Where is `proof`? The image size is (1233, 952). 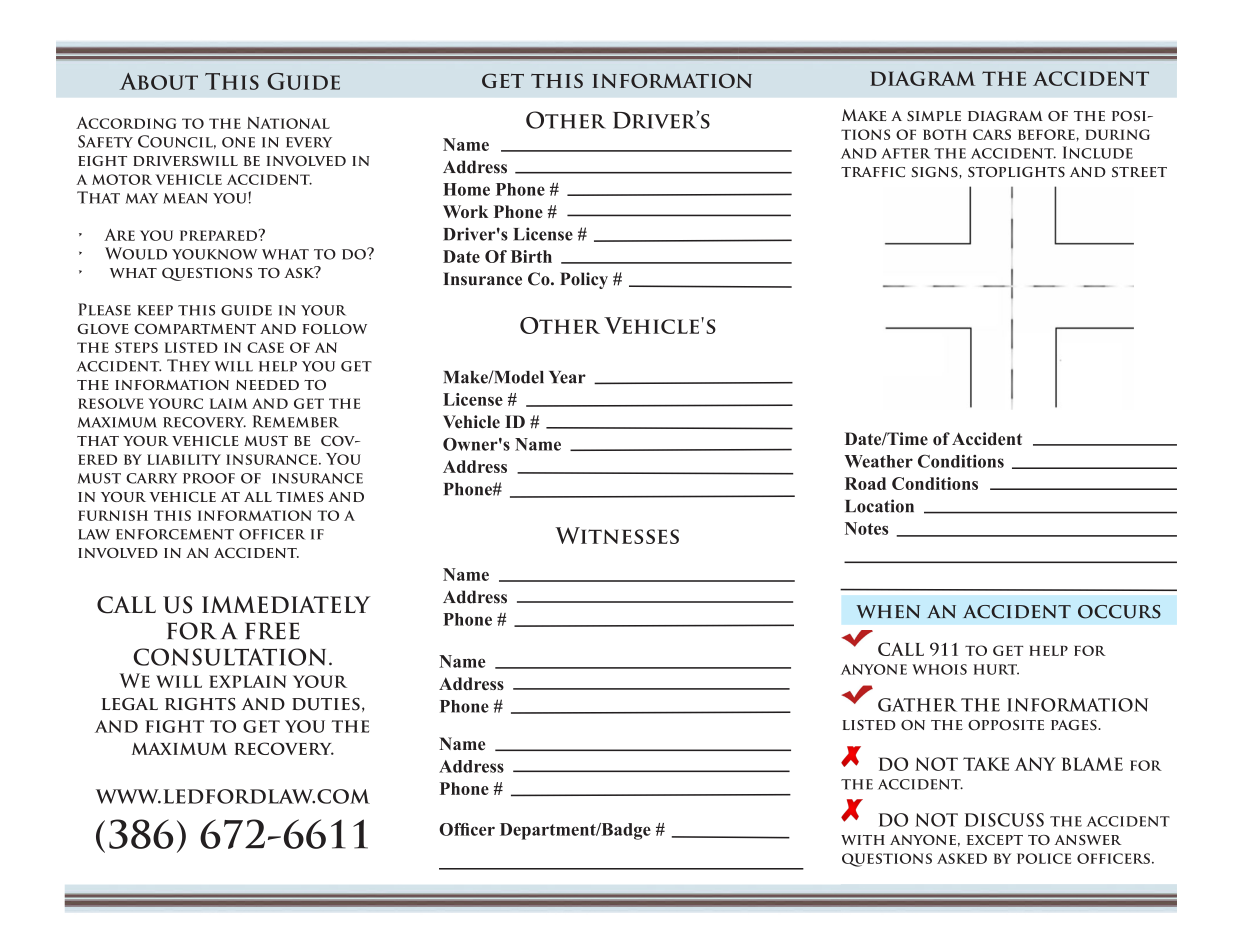
proof is located at coordinates (209, 478).
